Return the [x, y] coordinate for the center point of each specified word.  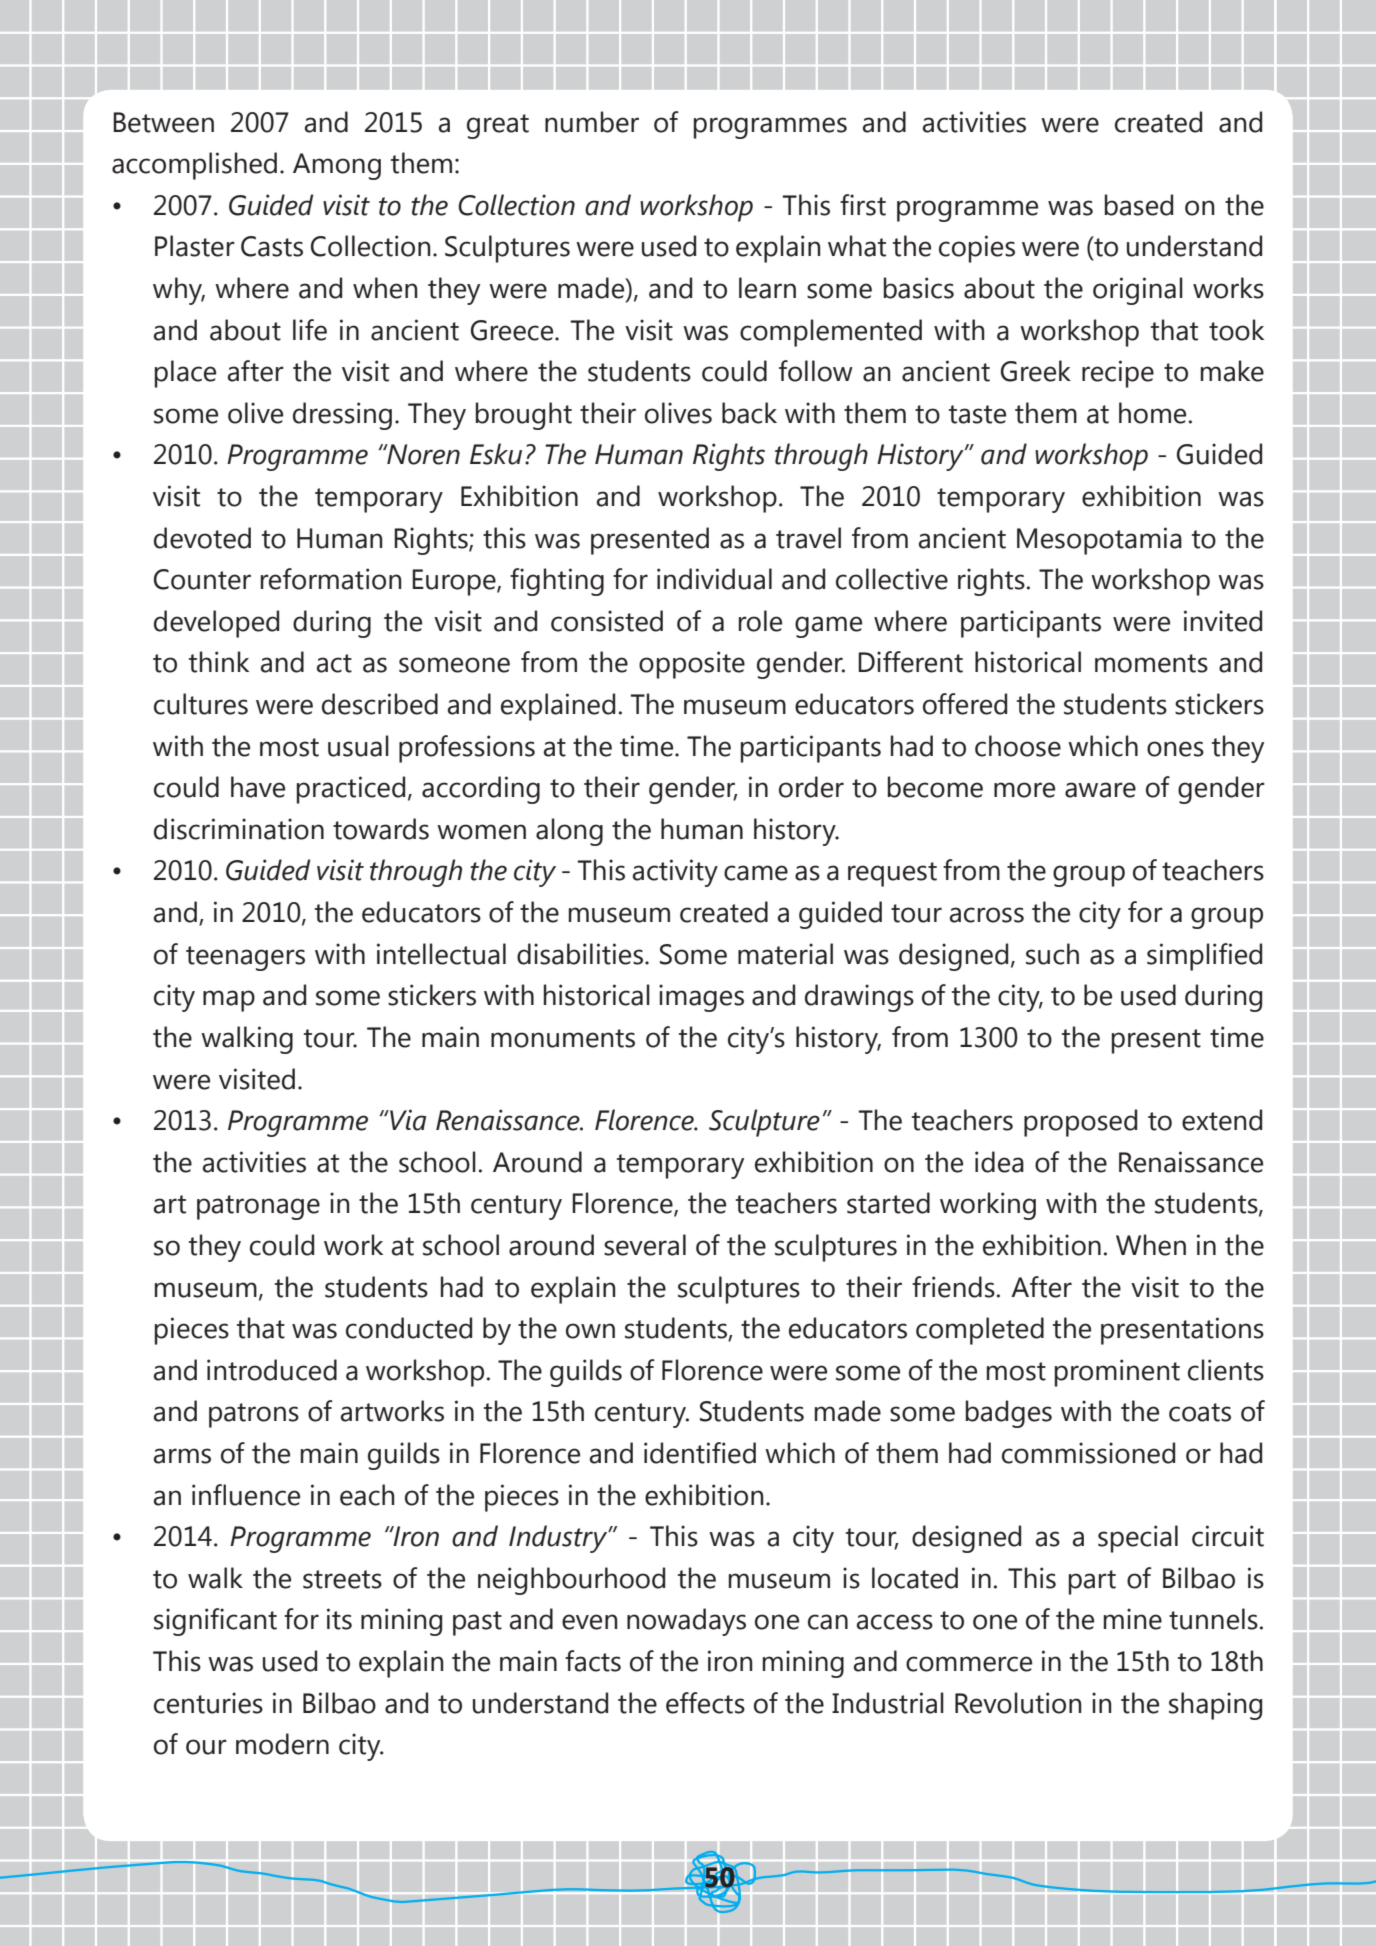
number [592, 122]
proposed [1080, 1123]
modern [282, 1744]
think [219, 662]
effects [705, 1703]
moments [1151, 663]
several [645, 1245]
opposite [692, 665]
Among [337, 166]
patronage [258, 1207]
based [1139, 205]
